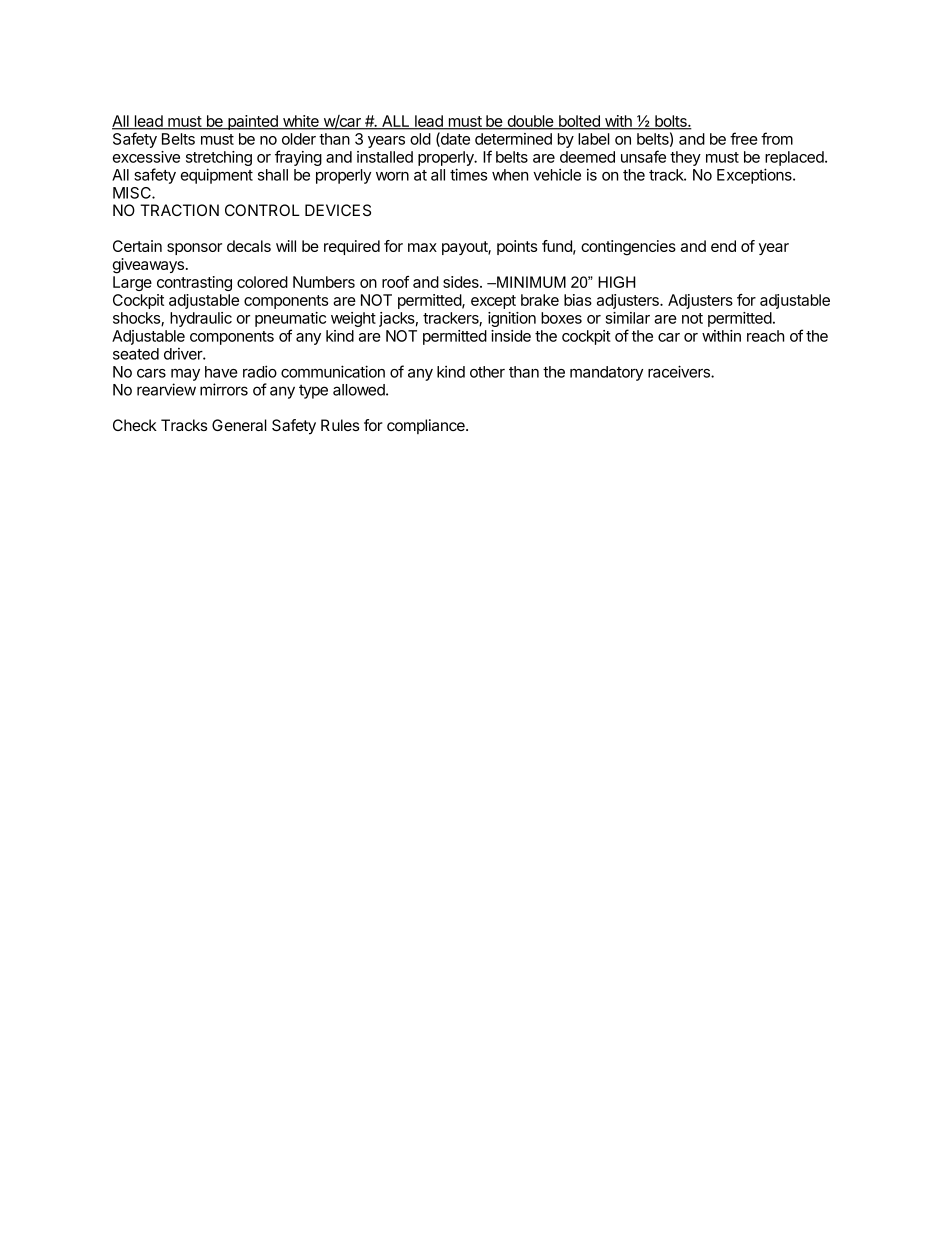 This document has width=952, height=1233. What do you see at coordinates (462, 282) in the document?
I see `sides` at bounding box center [462, 282].
